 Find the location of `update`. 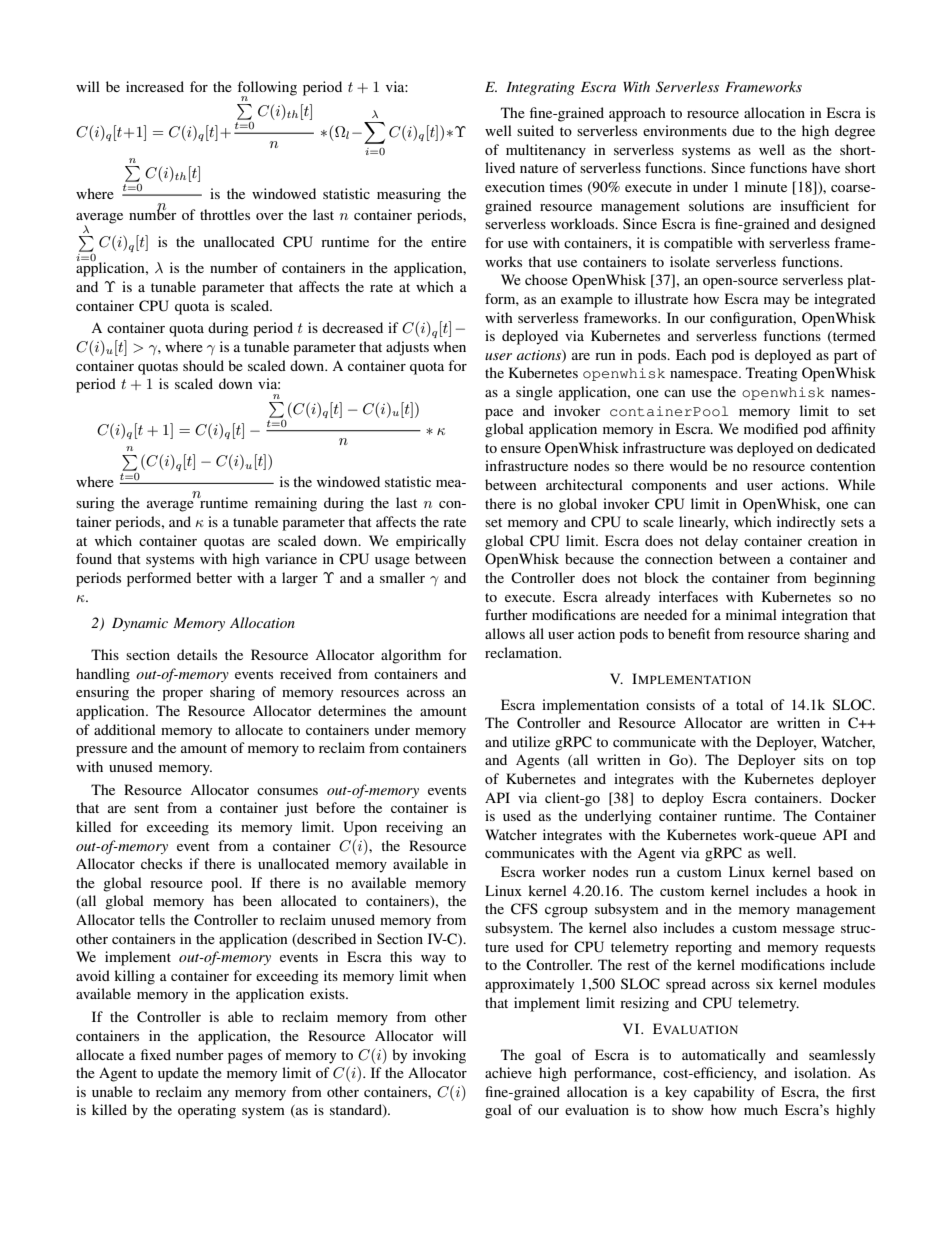

update is located at coordinates (178, 1074).
